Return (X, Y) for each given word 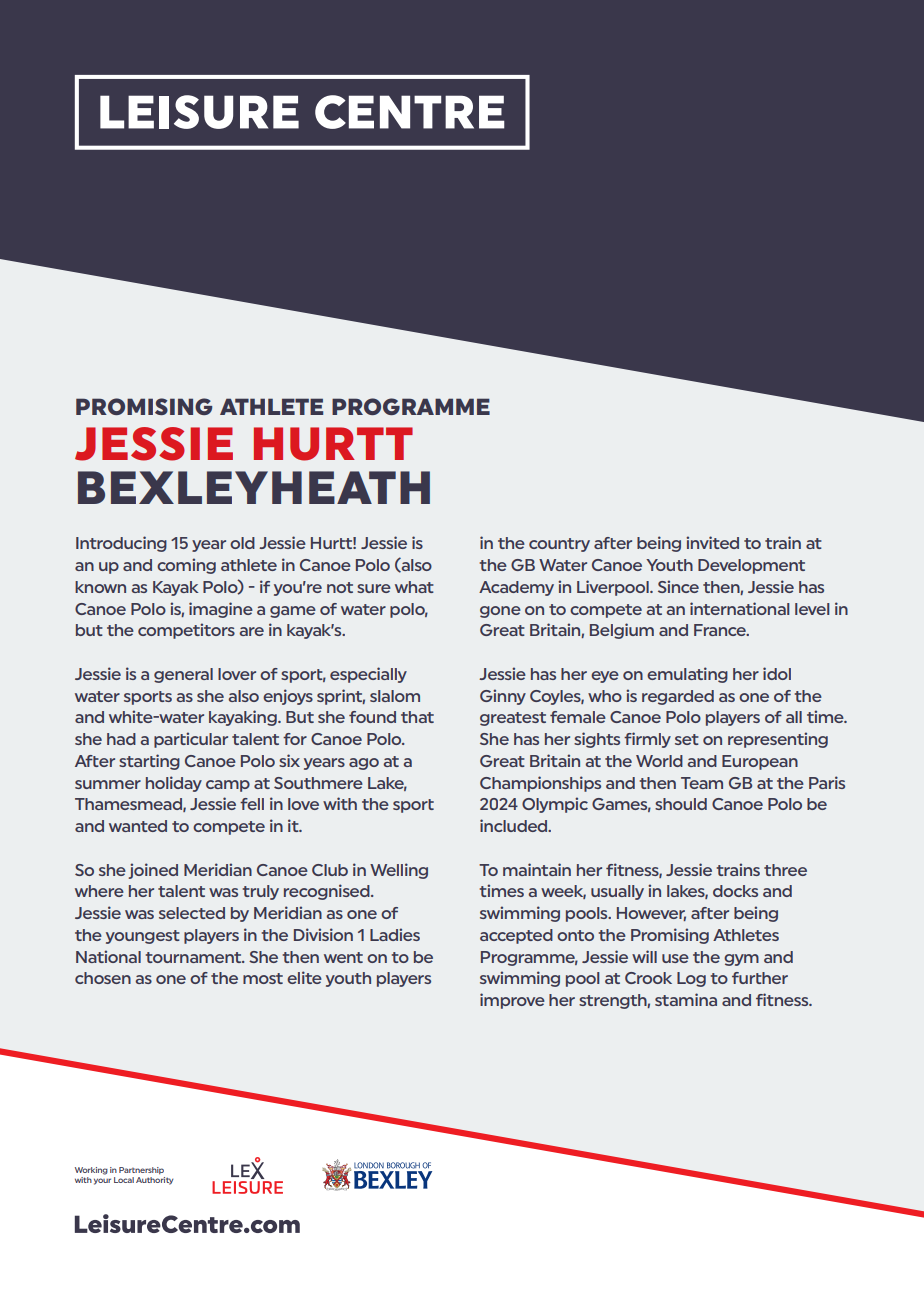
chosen (103, 978)
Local (124, 1180)
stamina (686, 999)
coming (186, 566)
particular (191, 740)
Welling (399, 871)
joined (153, 871)
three (785, 870)
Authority (154, 1181)
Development (751, 566)
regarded (678, 697)
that (417, 717)
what (414, 587)
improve (512, 1001)
